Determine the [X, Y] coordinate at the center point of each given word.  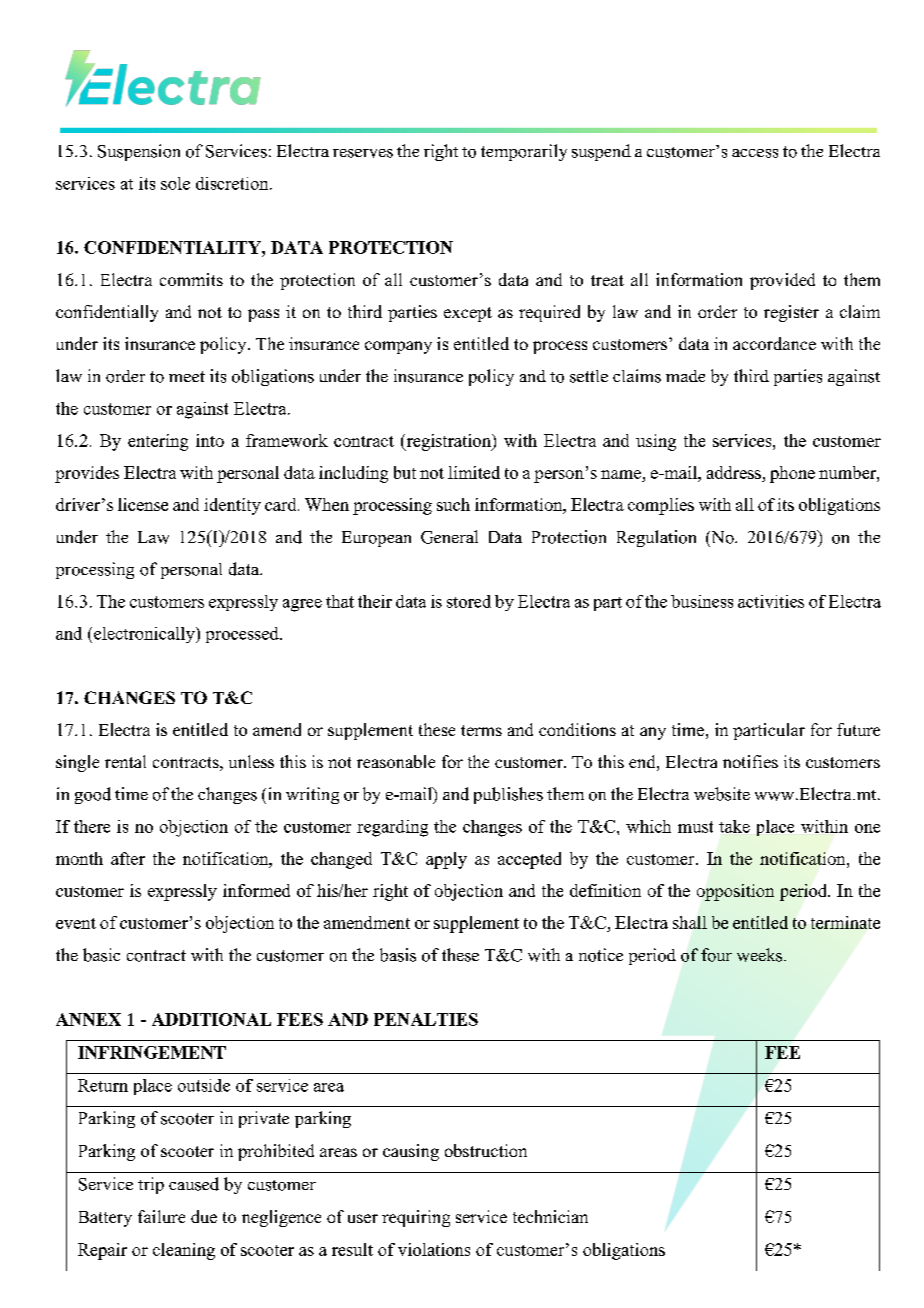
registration [448, 442]
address [734, 472]
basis [398, 955]
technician [550, 1216]
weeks [761, 955]
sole [175, 183]
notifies [750, 761]
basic [101, 955]
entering [158, 442]
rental [125, 761]
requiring [416, 1218]
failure [161, 1216]
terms [481, 730]
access [755, 153]
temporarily [524, 152]
